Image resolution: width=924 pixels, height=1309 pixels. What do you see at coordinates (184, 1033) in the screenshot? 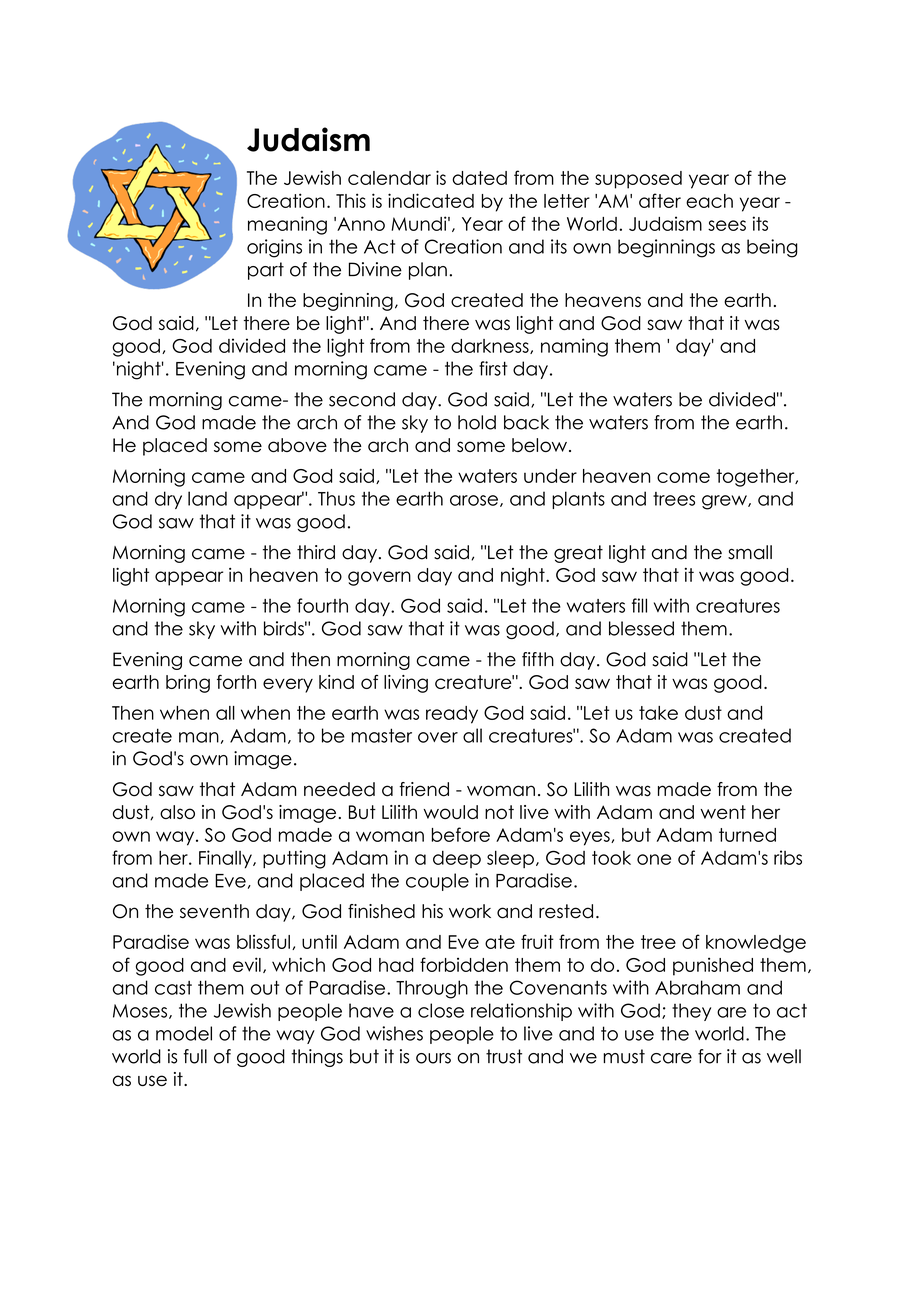
I see `model` at bounding box center [184, 1033].
